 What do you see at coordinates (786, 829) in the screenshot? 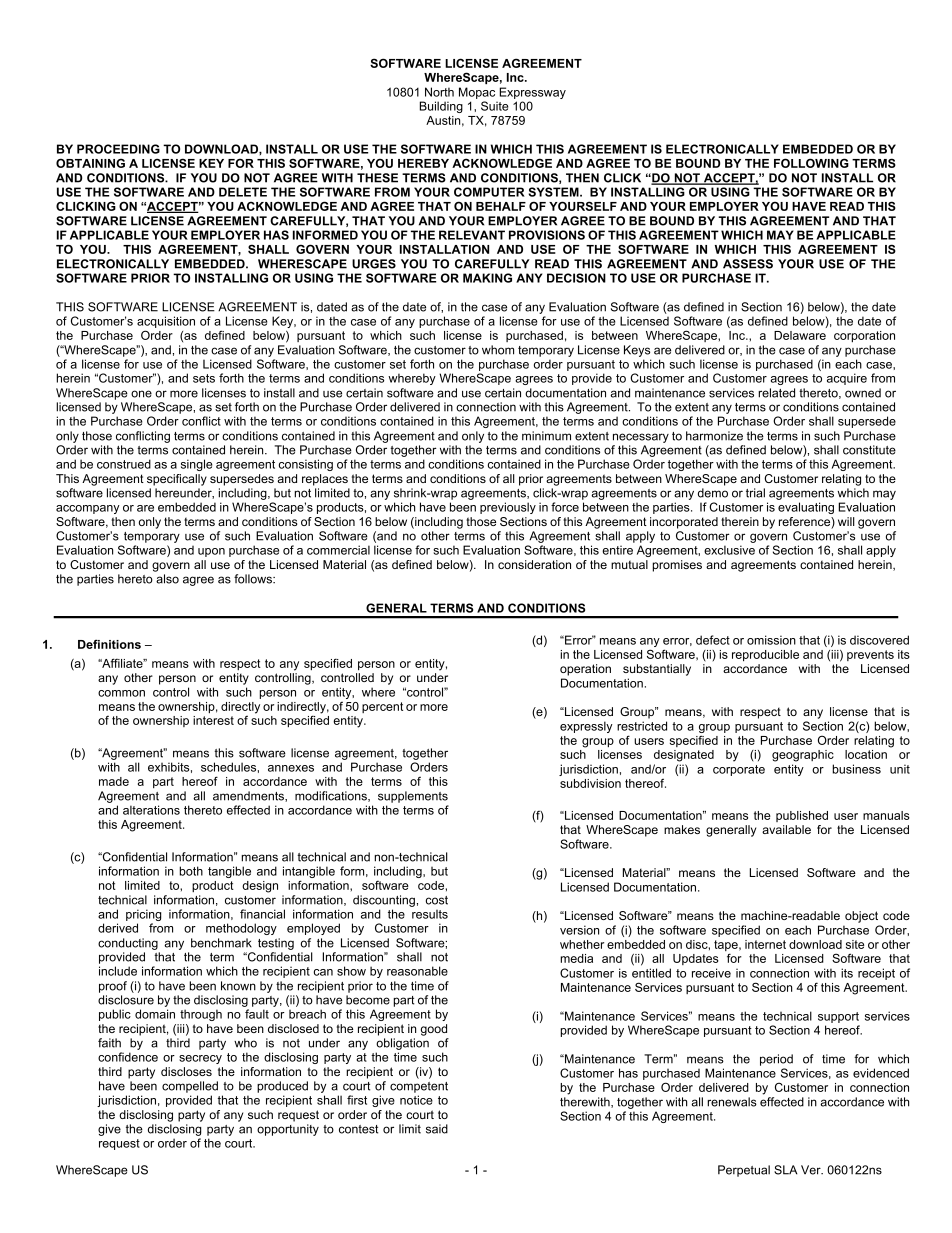
I see `available` at bounding box center [786, 829].
